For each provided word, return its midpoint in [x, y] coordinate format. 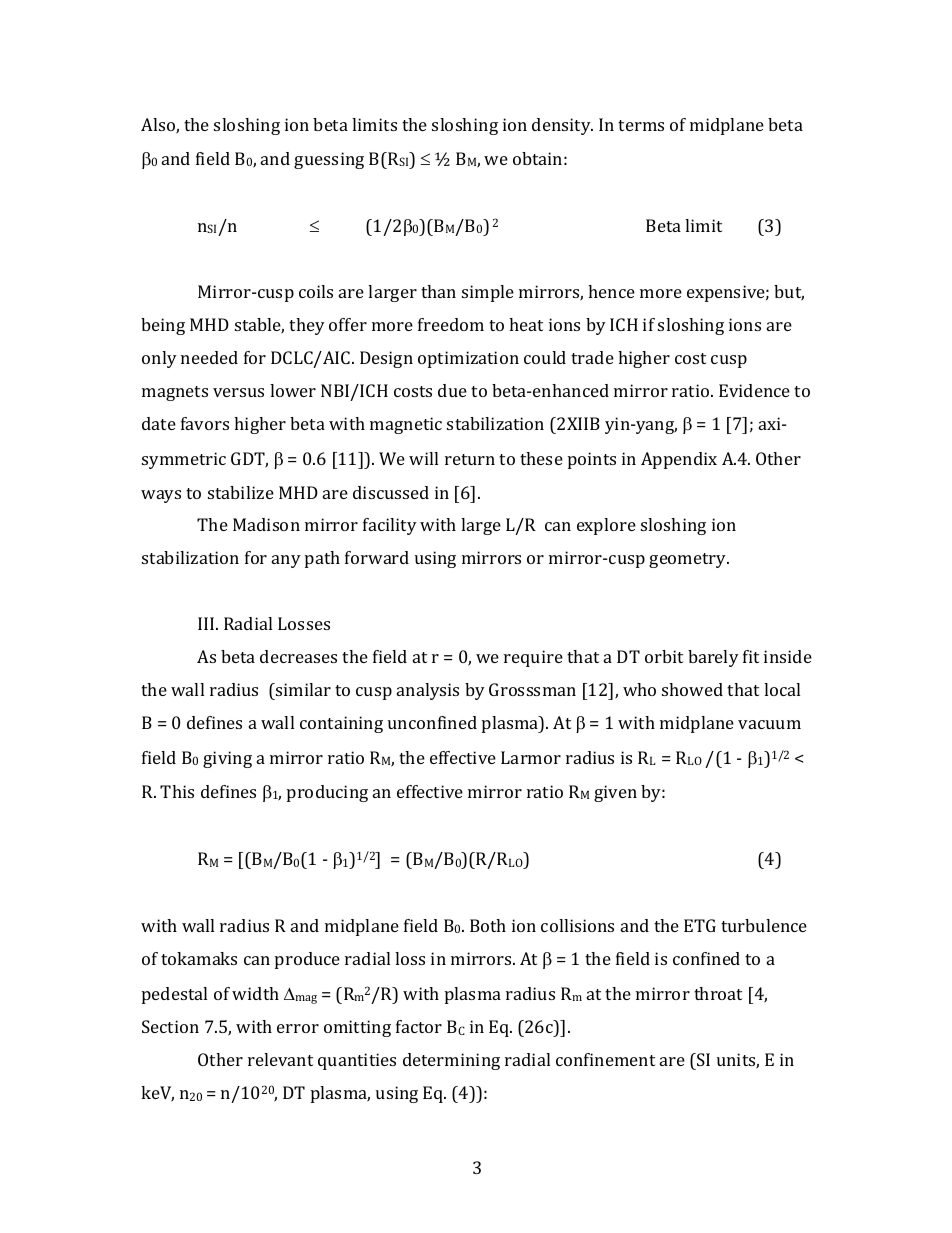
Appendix [679, 460]
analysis [428, 691]
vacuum [769, 724]
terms [641, 125]
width [255, 993]
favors [205, 423]
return [470, 459]
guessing [329, 160]
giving [227, 759]
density [562, 126]
